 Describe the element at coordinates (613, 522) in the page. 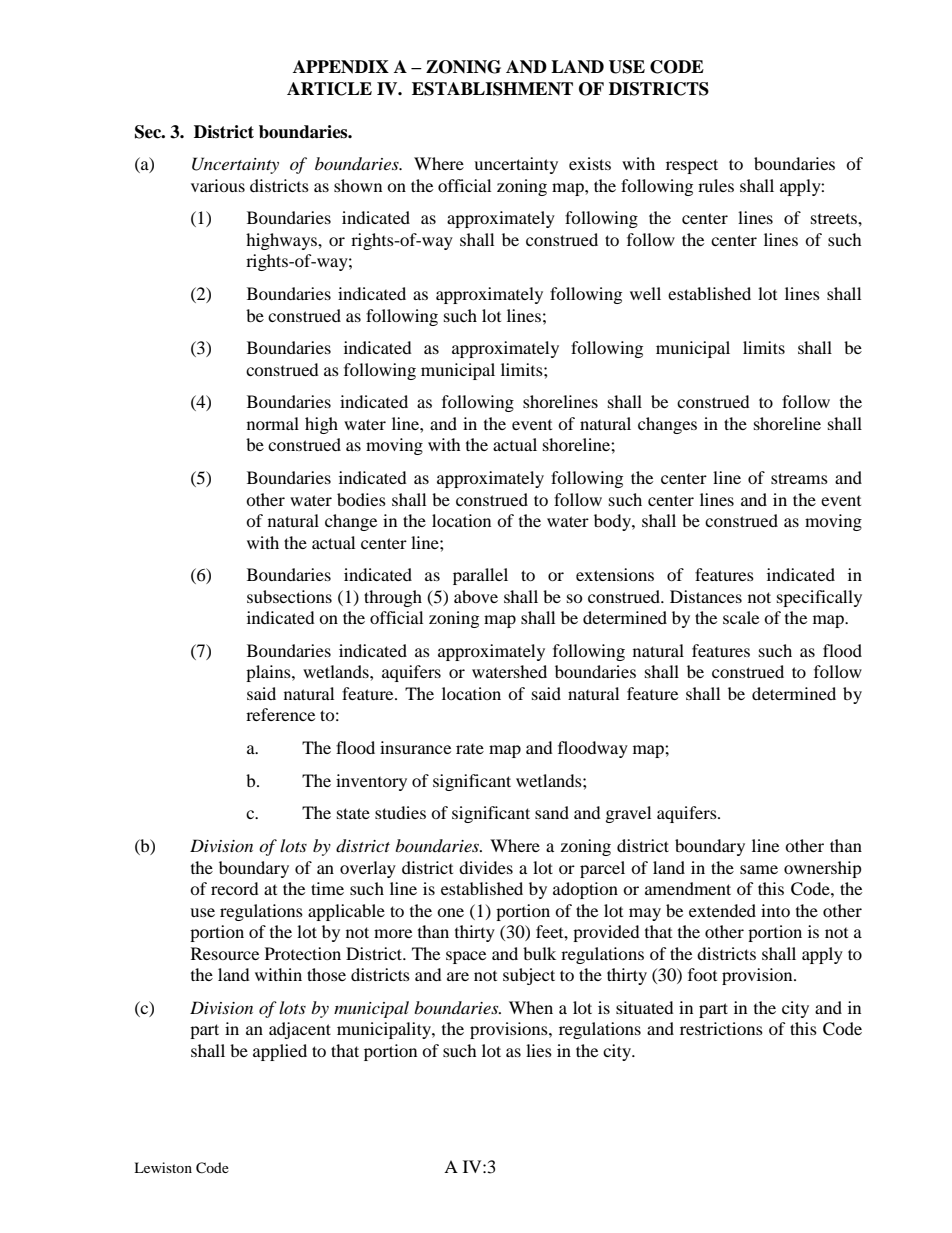

I see `body` at that location.
